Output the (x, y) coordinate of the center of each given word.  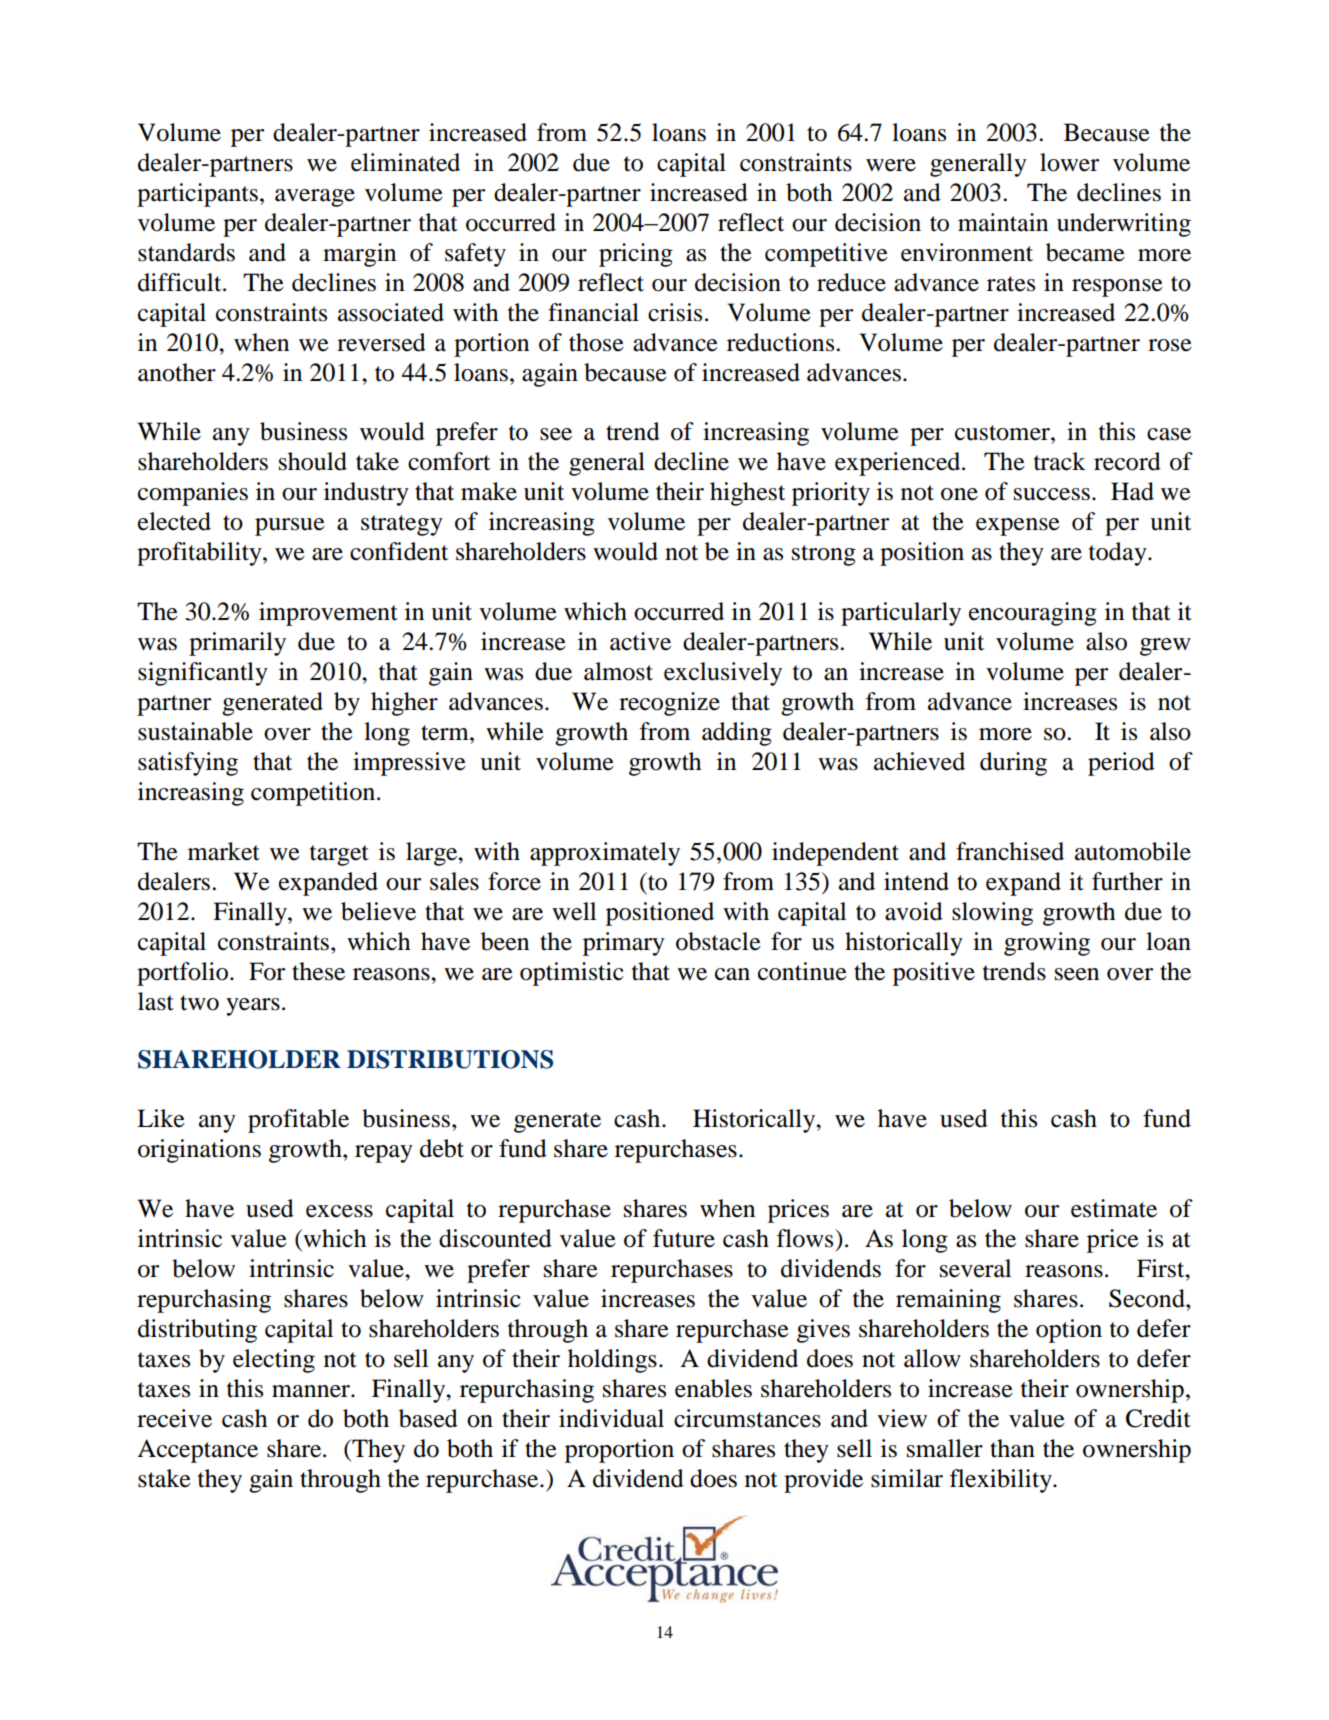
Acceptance (197, 1451)
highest (747, 494)
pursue (290, 527)
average (315, 198)
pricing (636, 255)
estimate (1114, 1208)
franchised (1010, 851)
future (684, 1238)
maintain (1003, 222)
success (1052, 494)
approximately (605, 854)
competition (314, 794)
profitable (298, 1121)
